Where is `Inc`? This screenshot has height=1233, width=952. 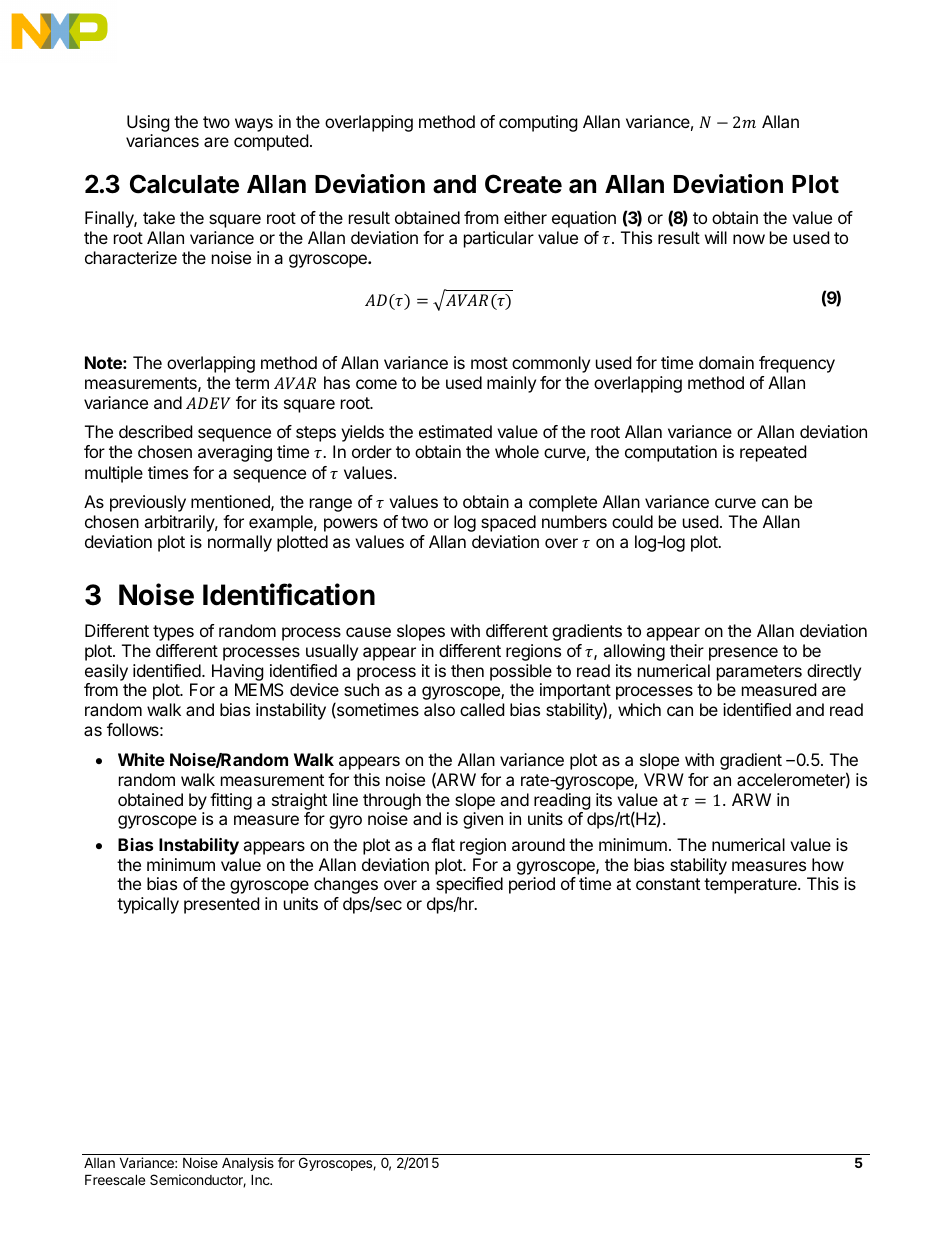
Inc is located at coordinates (261, 1179).
